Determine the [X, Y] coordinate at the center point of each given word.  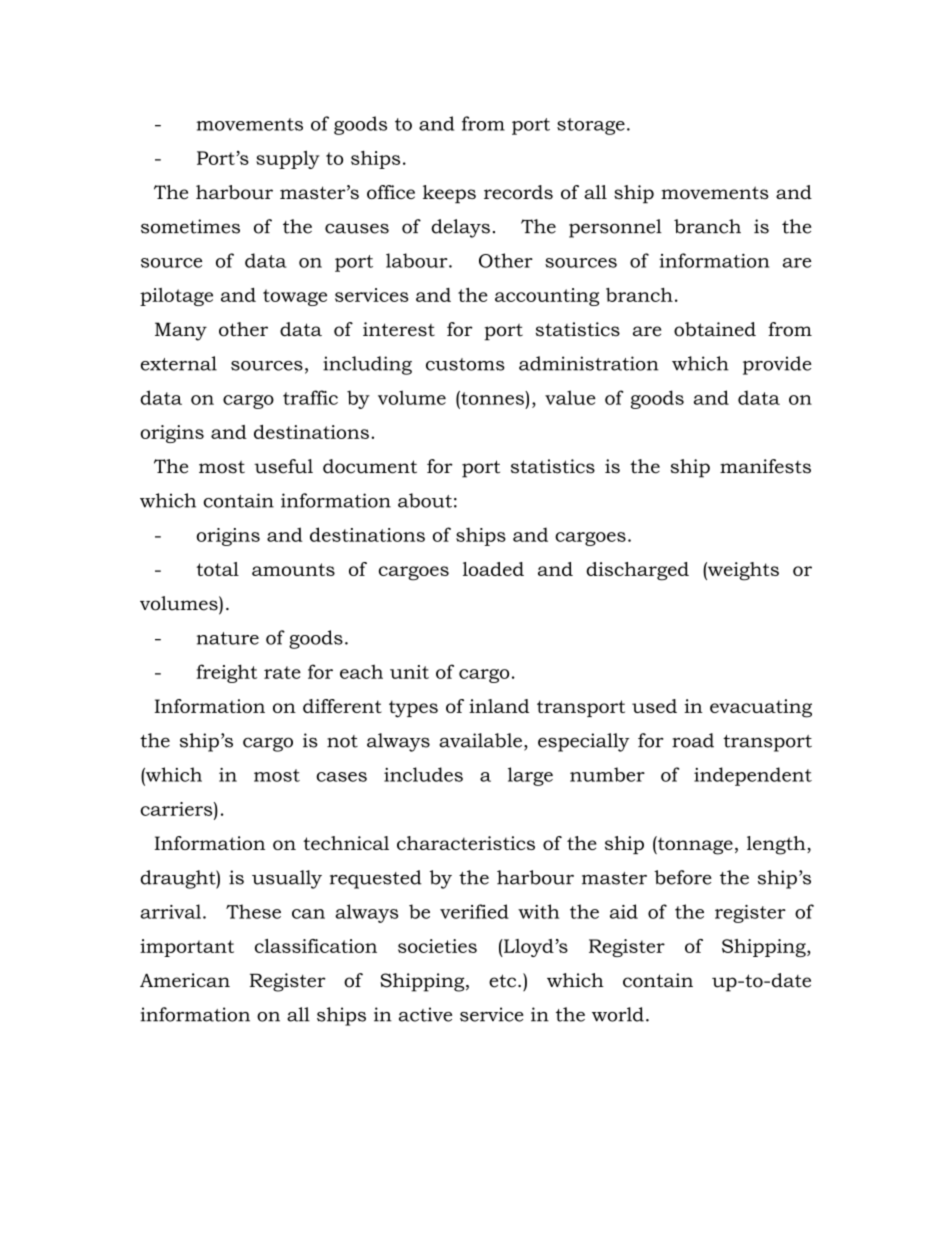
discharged [637, 571]
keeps [449, 194]
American [185, 980]
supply [288, 159]
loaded [493, 569]
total [217, 569]
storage [591, 126]
